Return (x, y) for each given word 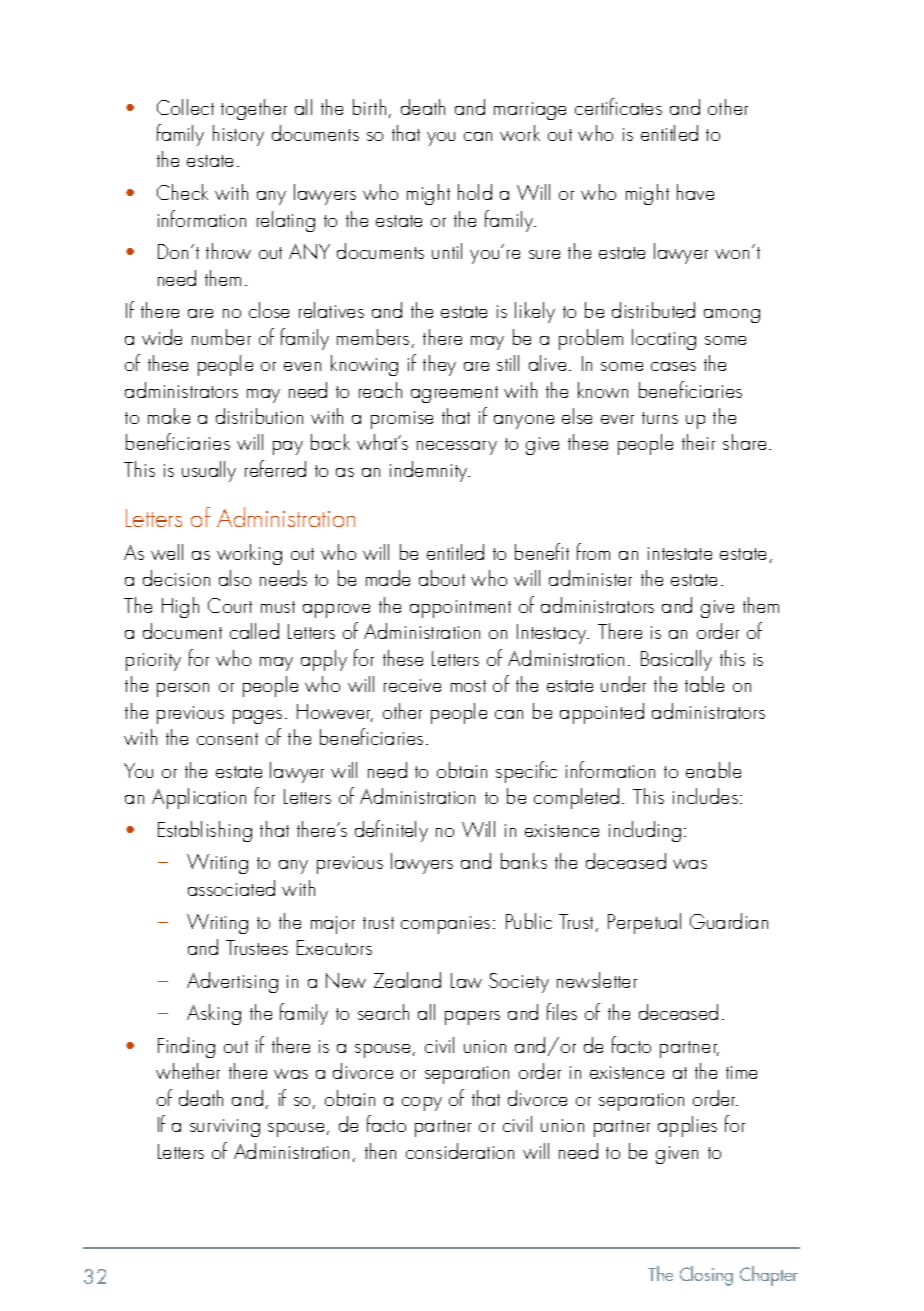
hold (475, 192)
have (695, 192)
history (238, 135)
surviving (225, 1128)
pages (257, 717)
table (704, 684)
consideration (460, 1151)
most (468, 686)
